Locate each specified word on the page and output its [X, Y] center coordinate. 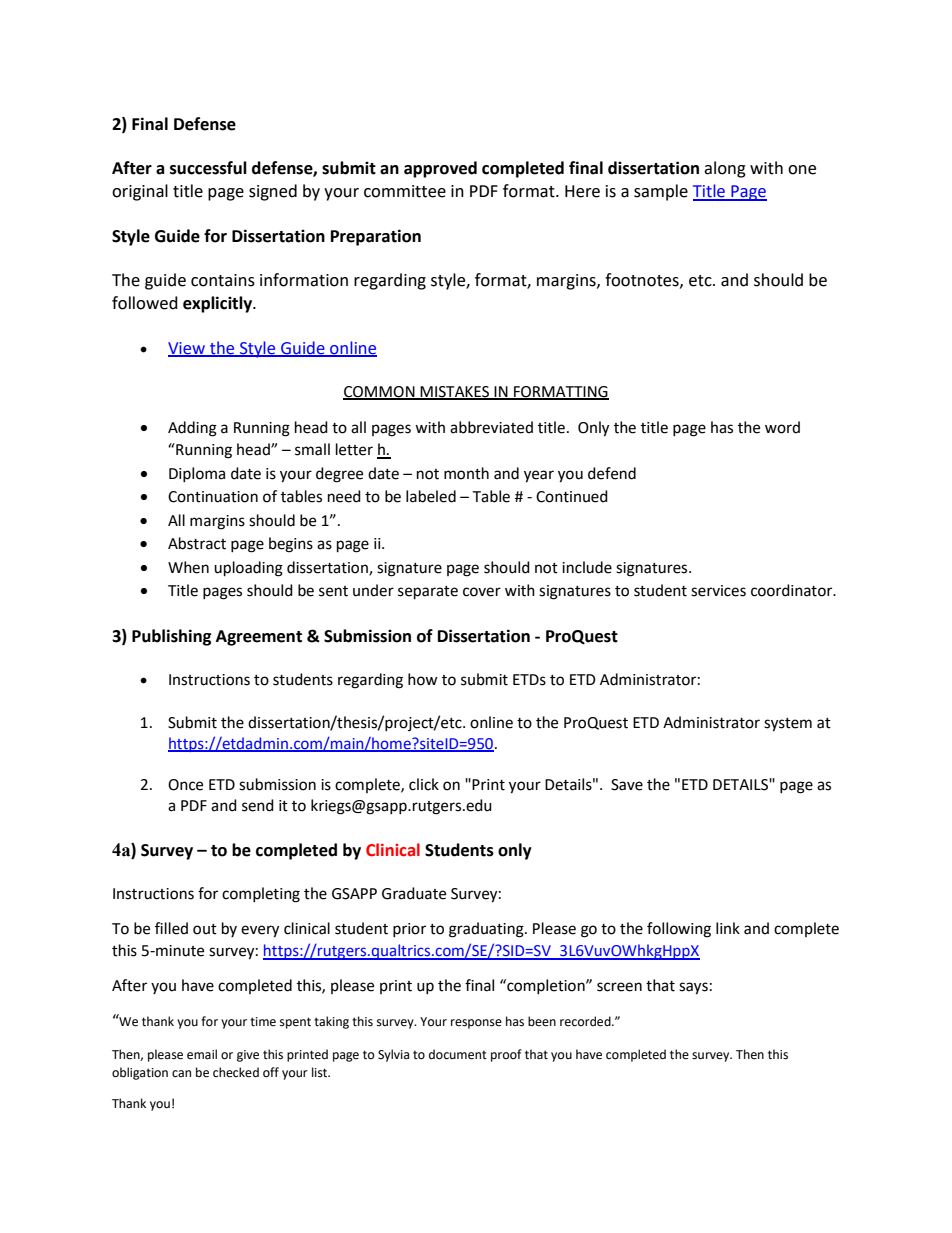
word [782, 427]
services [718, 591]
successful [208, 168]
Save [627, 785]
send [258, 805]
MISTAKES [455, 392]
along [725, 169]
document [458, 1054]
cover [482, 592]
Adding [192, 429]
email [202, 1054]
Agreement [259, 638]
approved [440, 169]
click [424, 784]
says [693, 988]
